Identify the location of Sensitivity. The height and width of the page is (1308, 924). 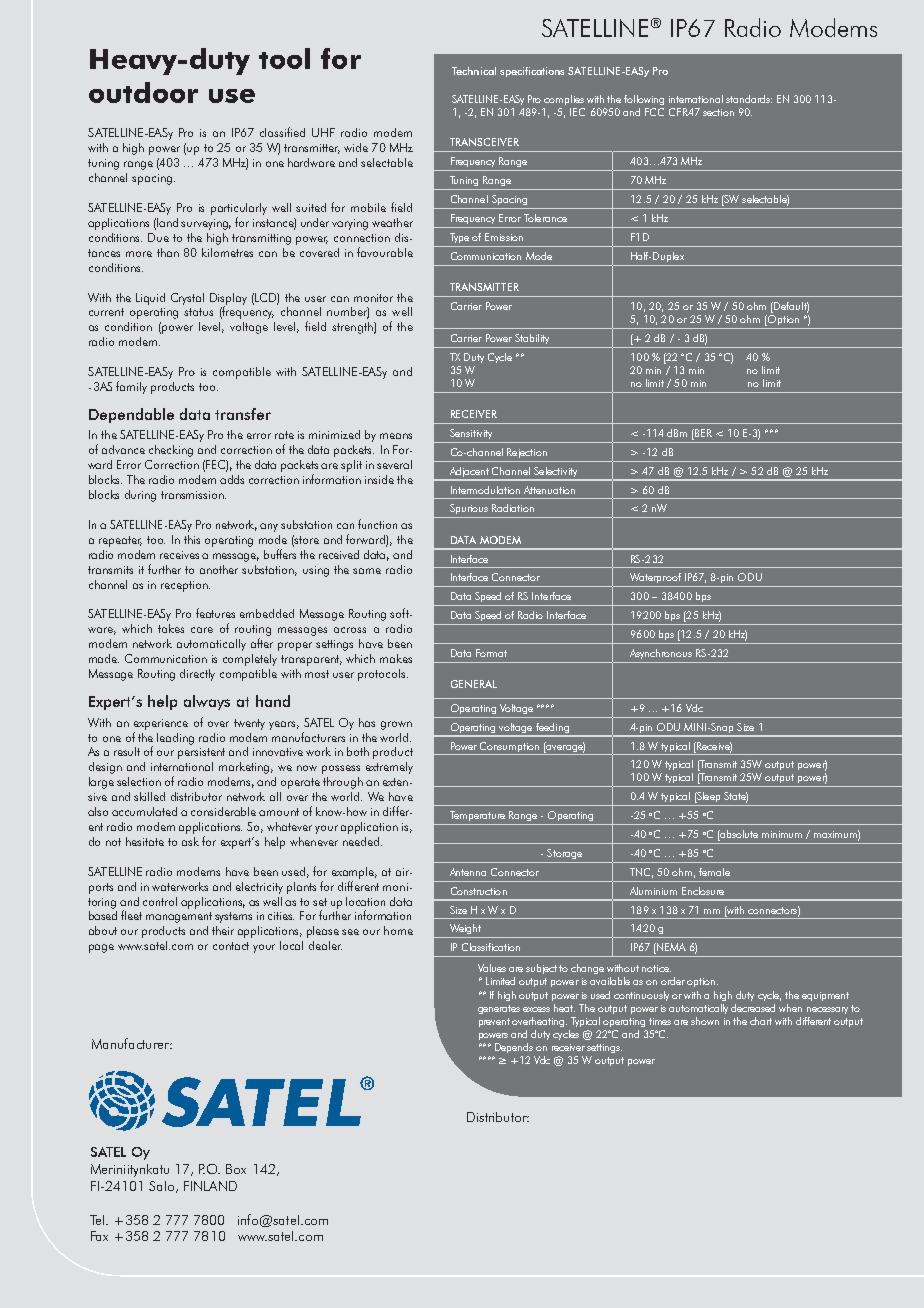
(471, 434).
